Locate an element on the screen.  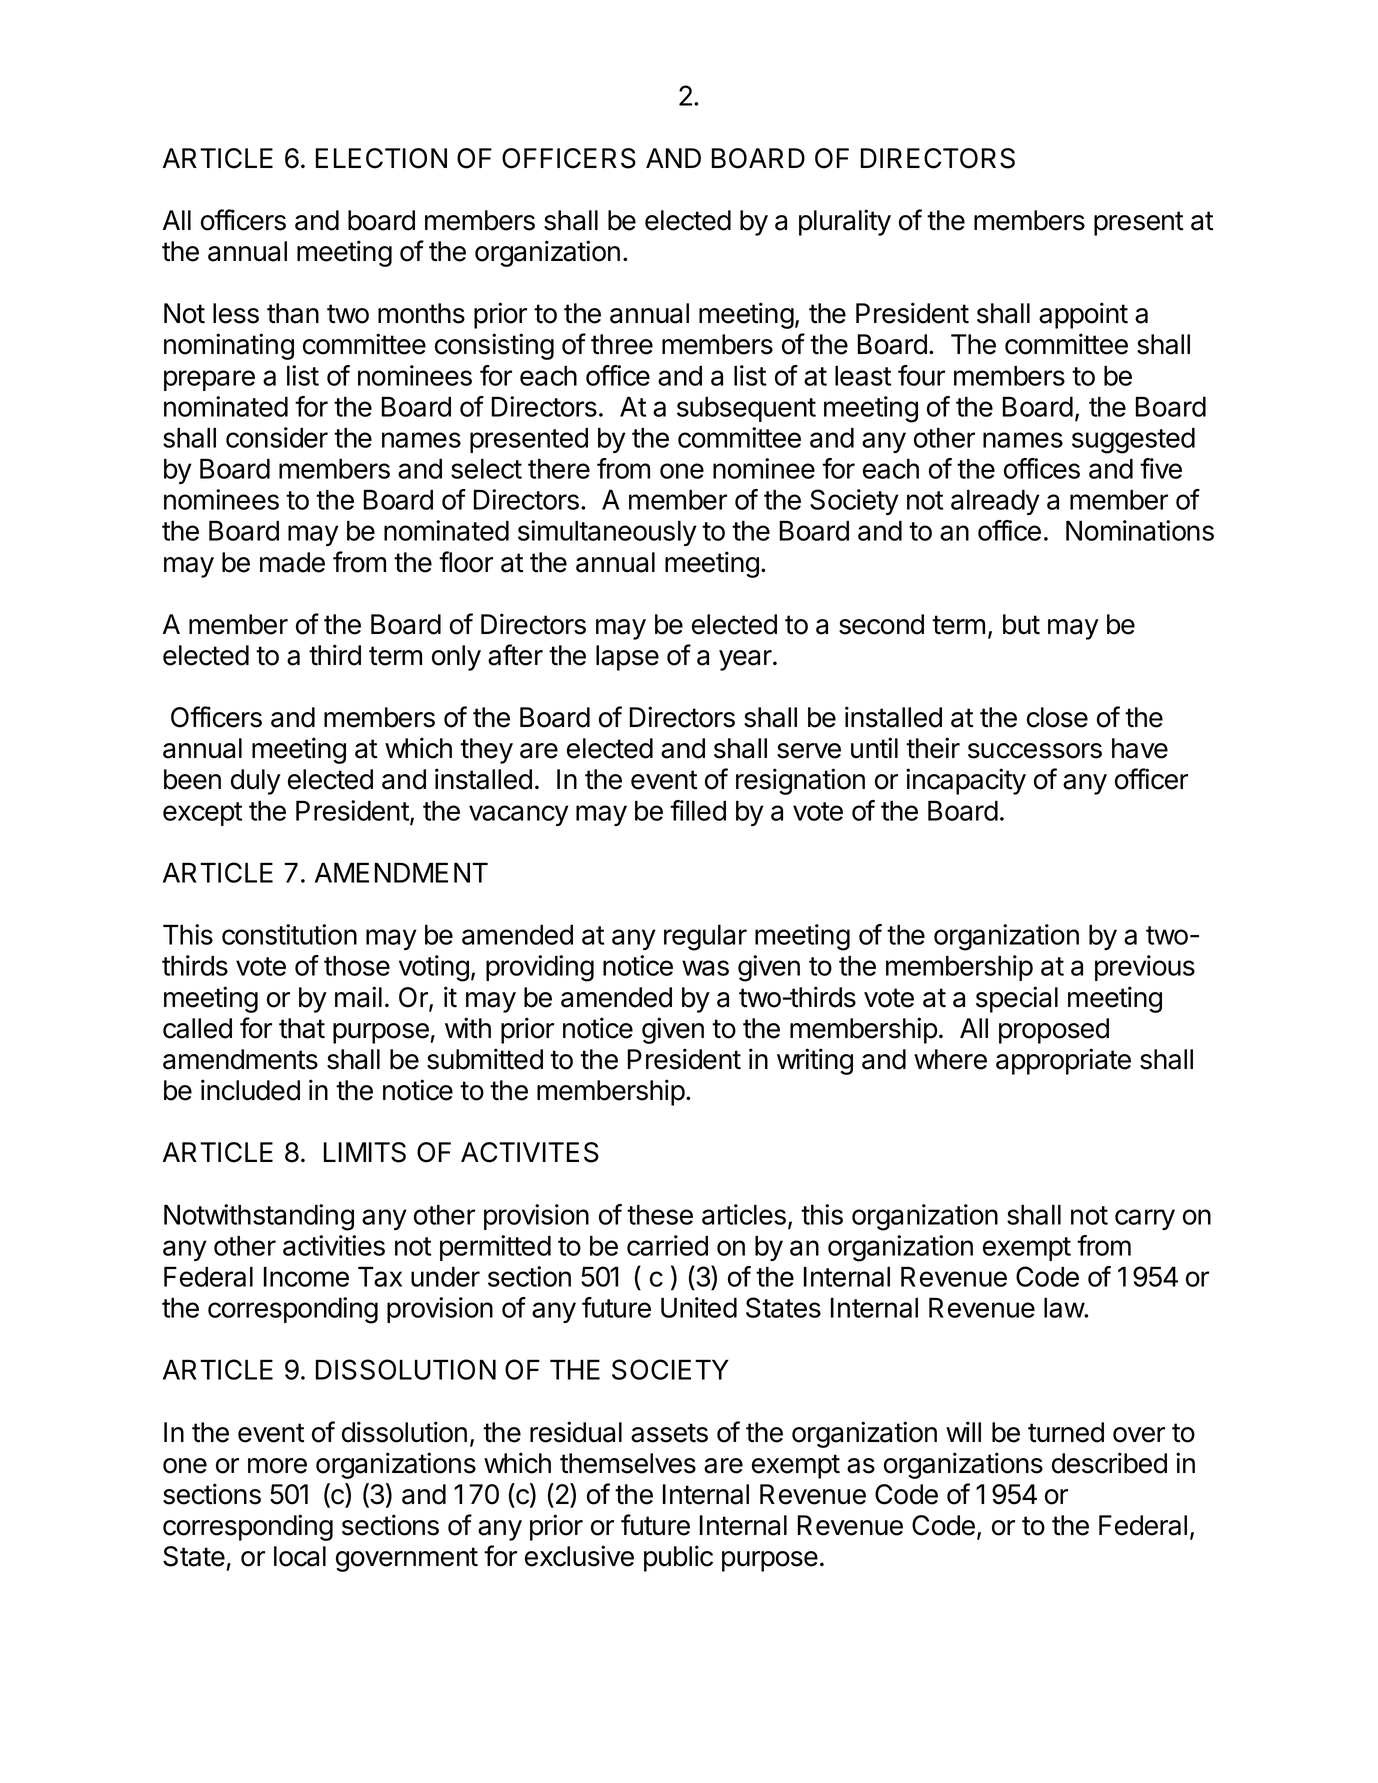
incapacity is located at coordinates (966, 781).
